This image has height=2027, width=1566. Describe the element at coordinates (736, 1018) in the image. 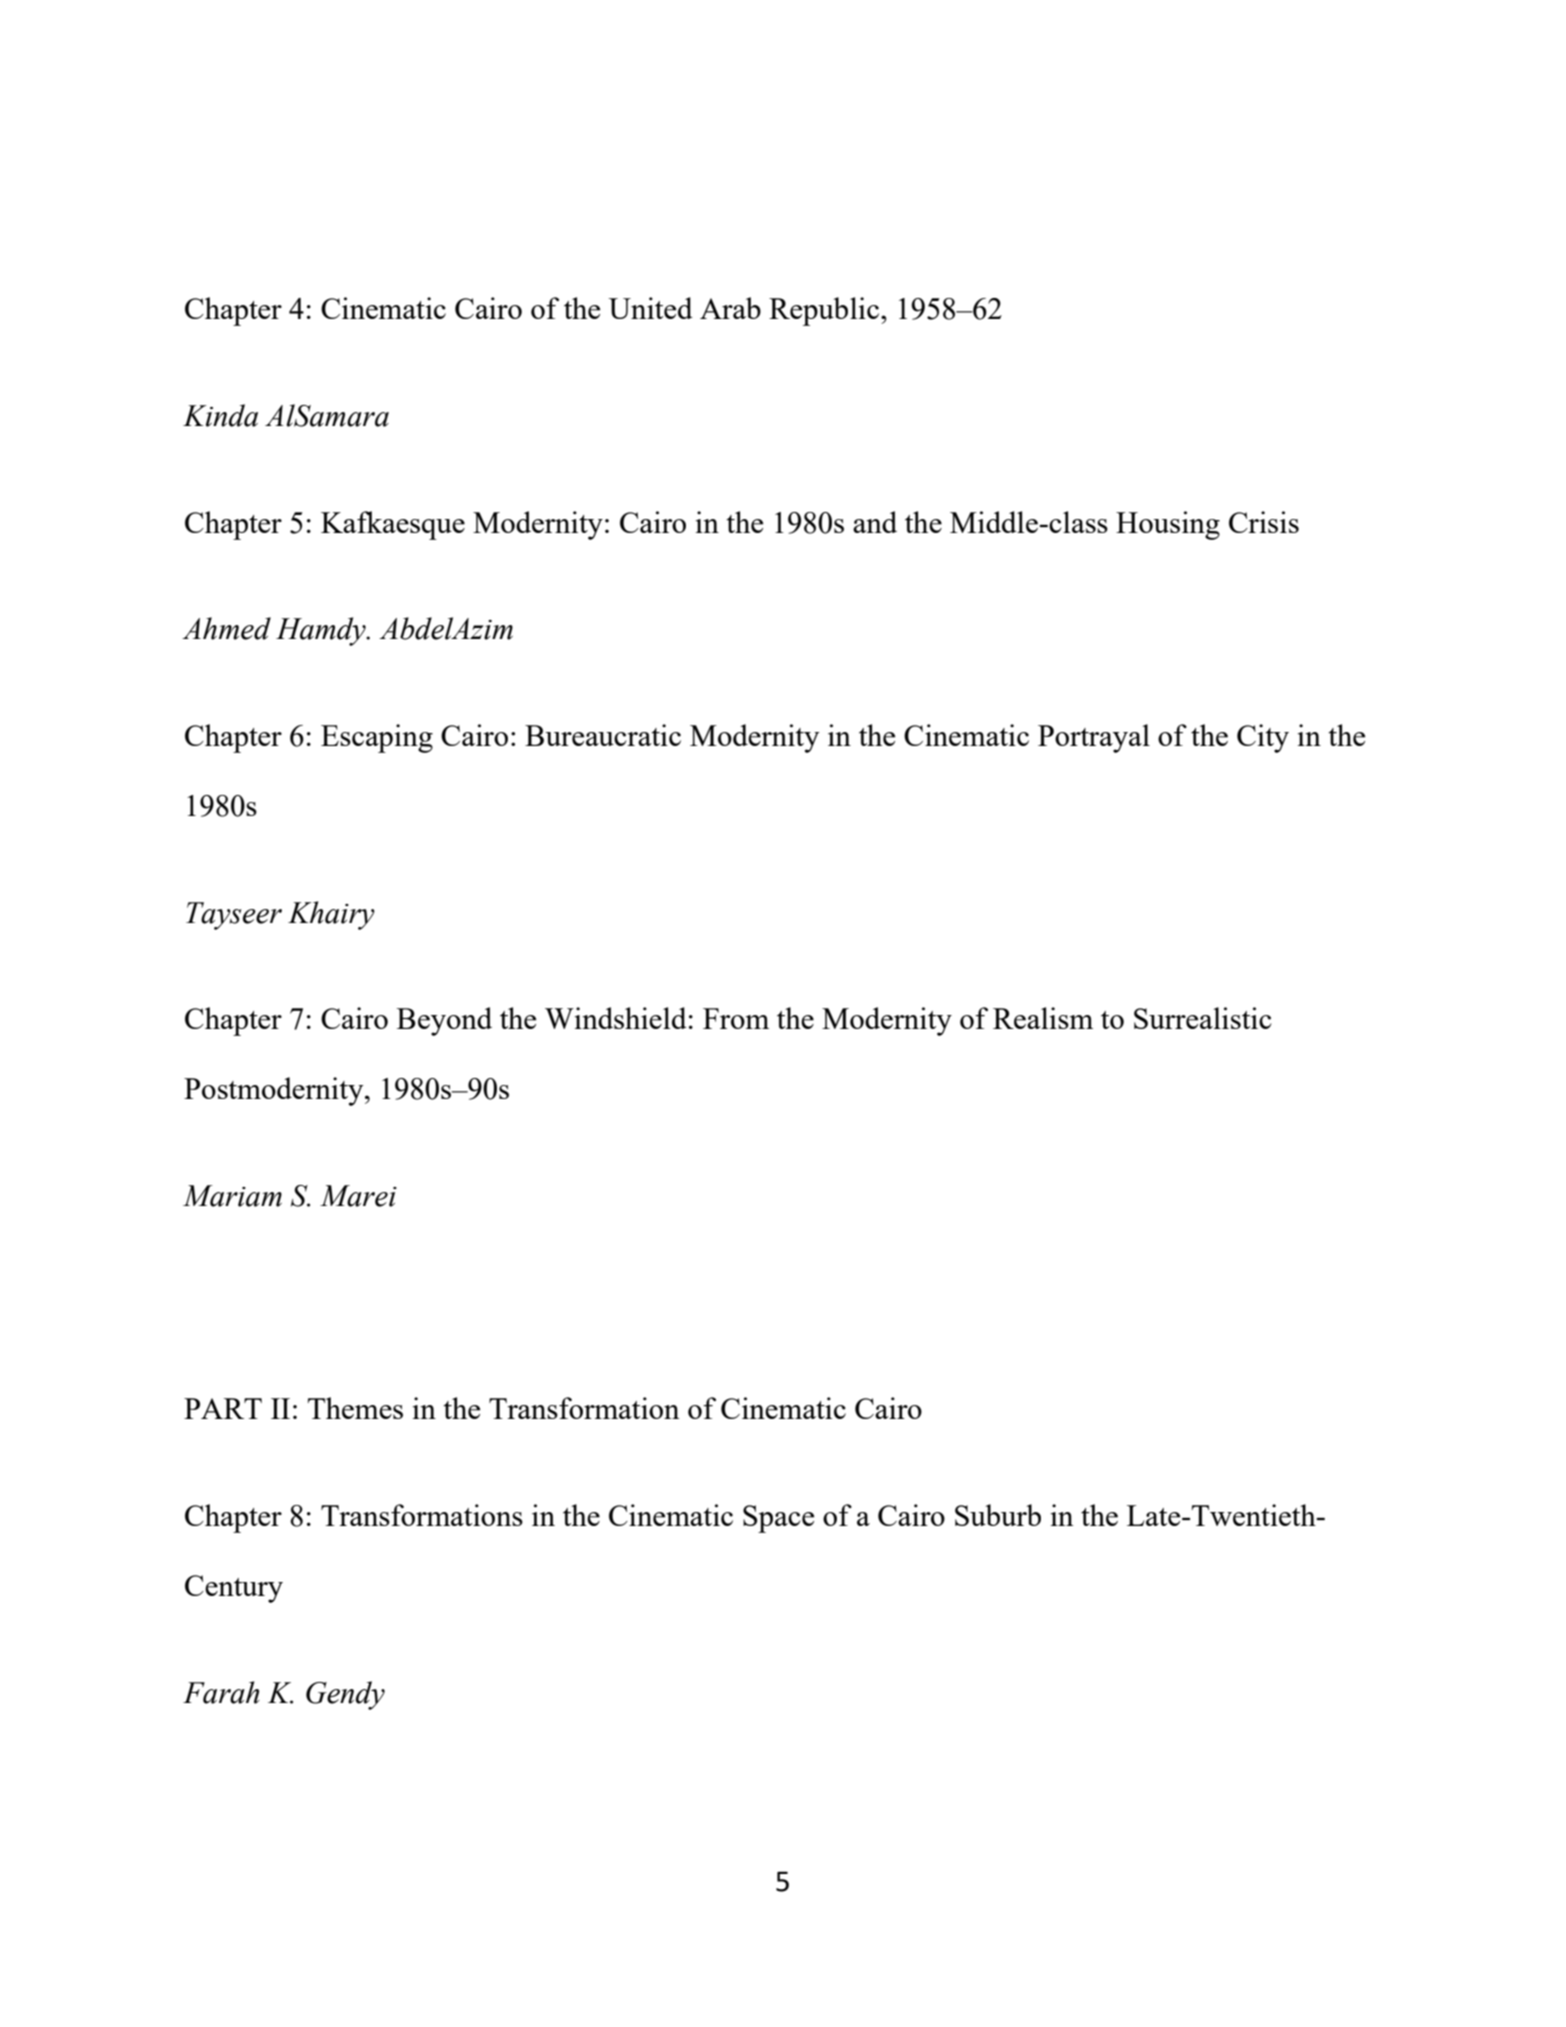

I see `From` at that location.
